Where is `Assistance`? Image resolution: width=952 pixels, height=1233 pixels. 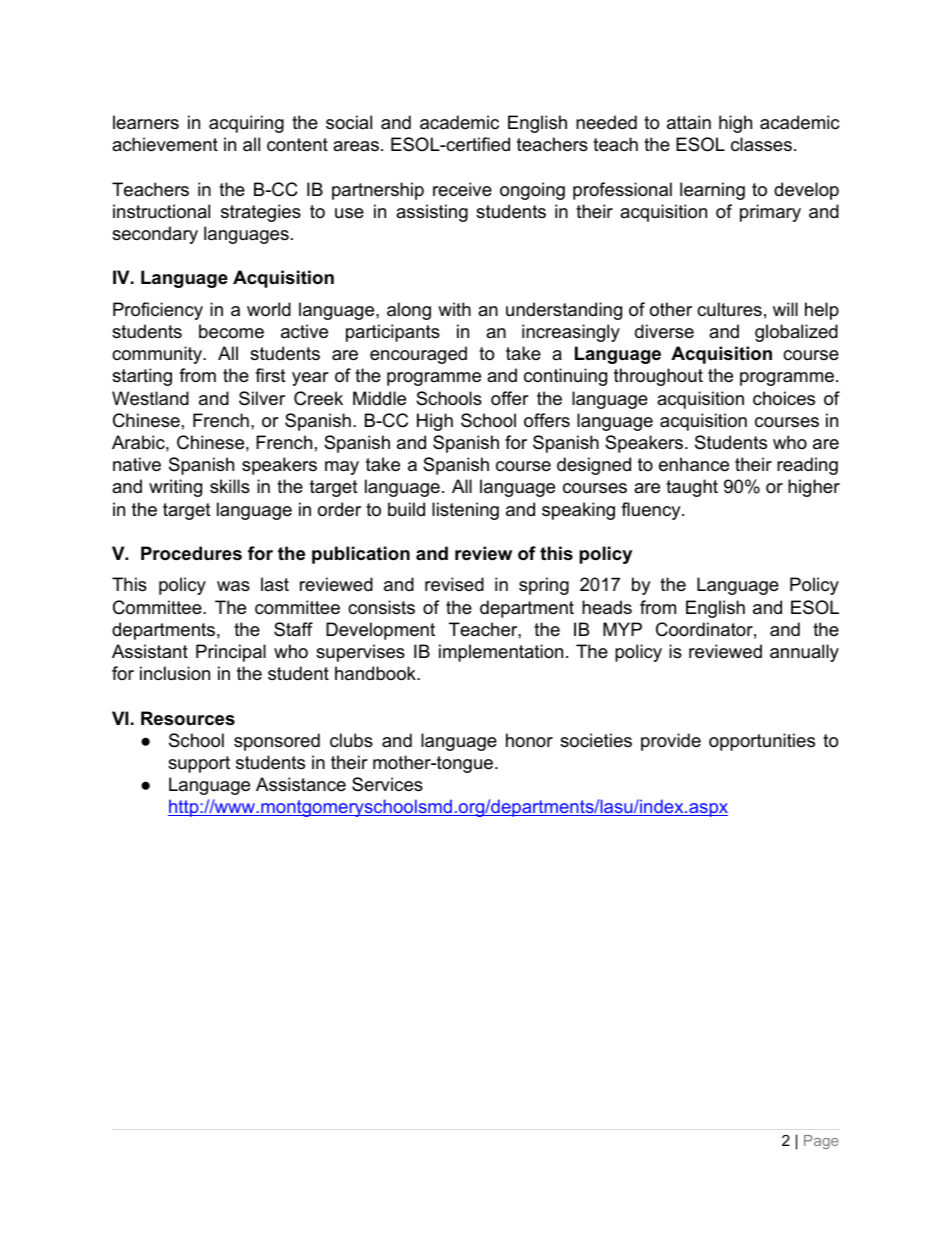 Assistance is located at coordinates (301, 784).
